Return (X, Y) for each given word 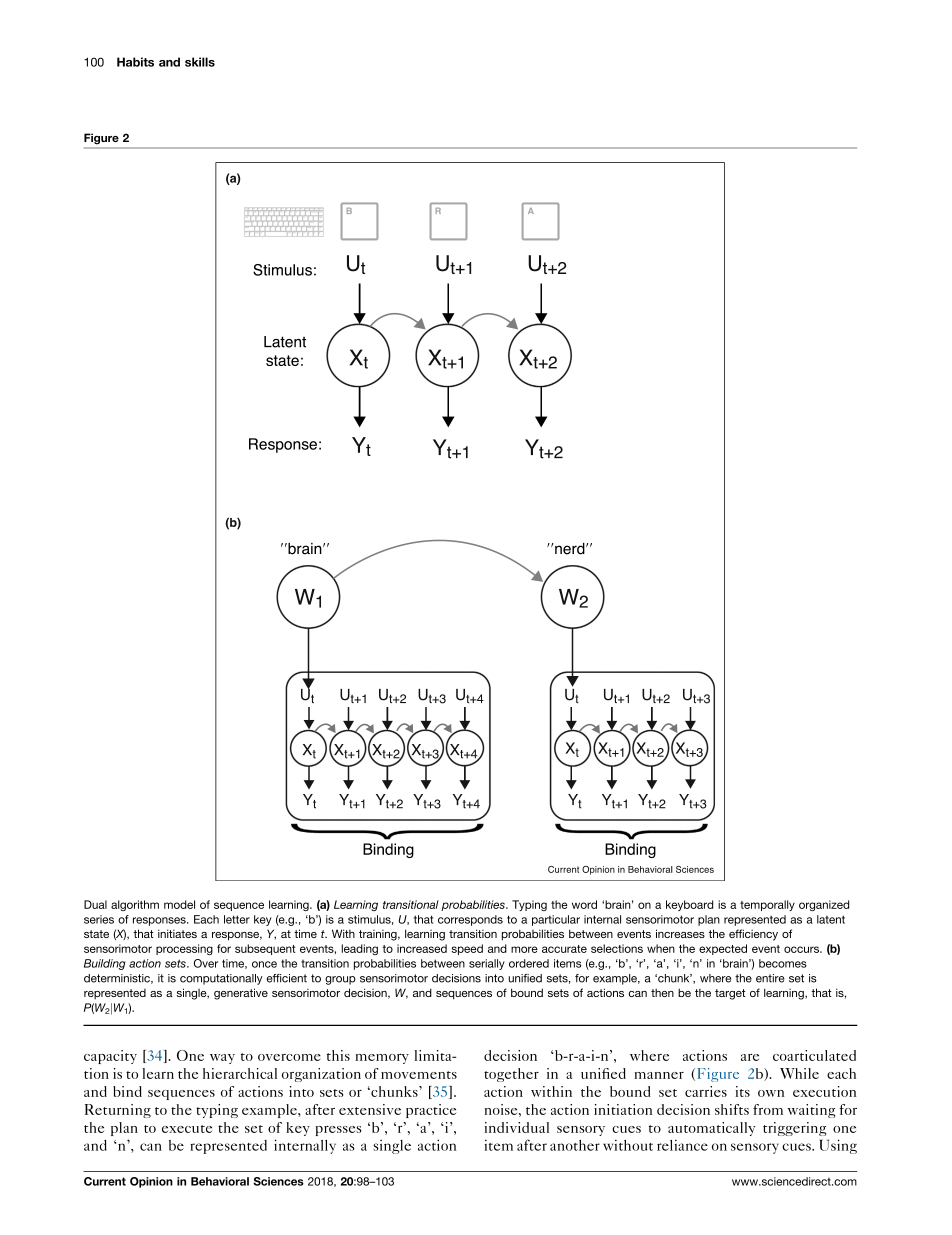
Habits (135, 62)
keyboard (689, 905)
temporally (767, 905)
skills (200, 62)
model (179, 904)
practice (431, 1111)
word (584, 904)
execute (187, 1129)
